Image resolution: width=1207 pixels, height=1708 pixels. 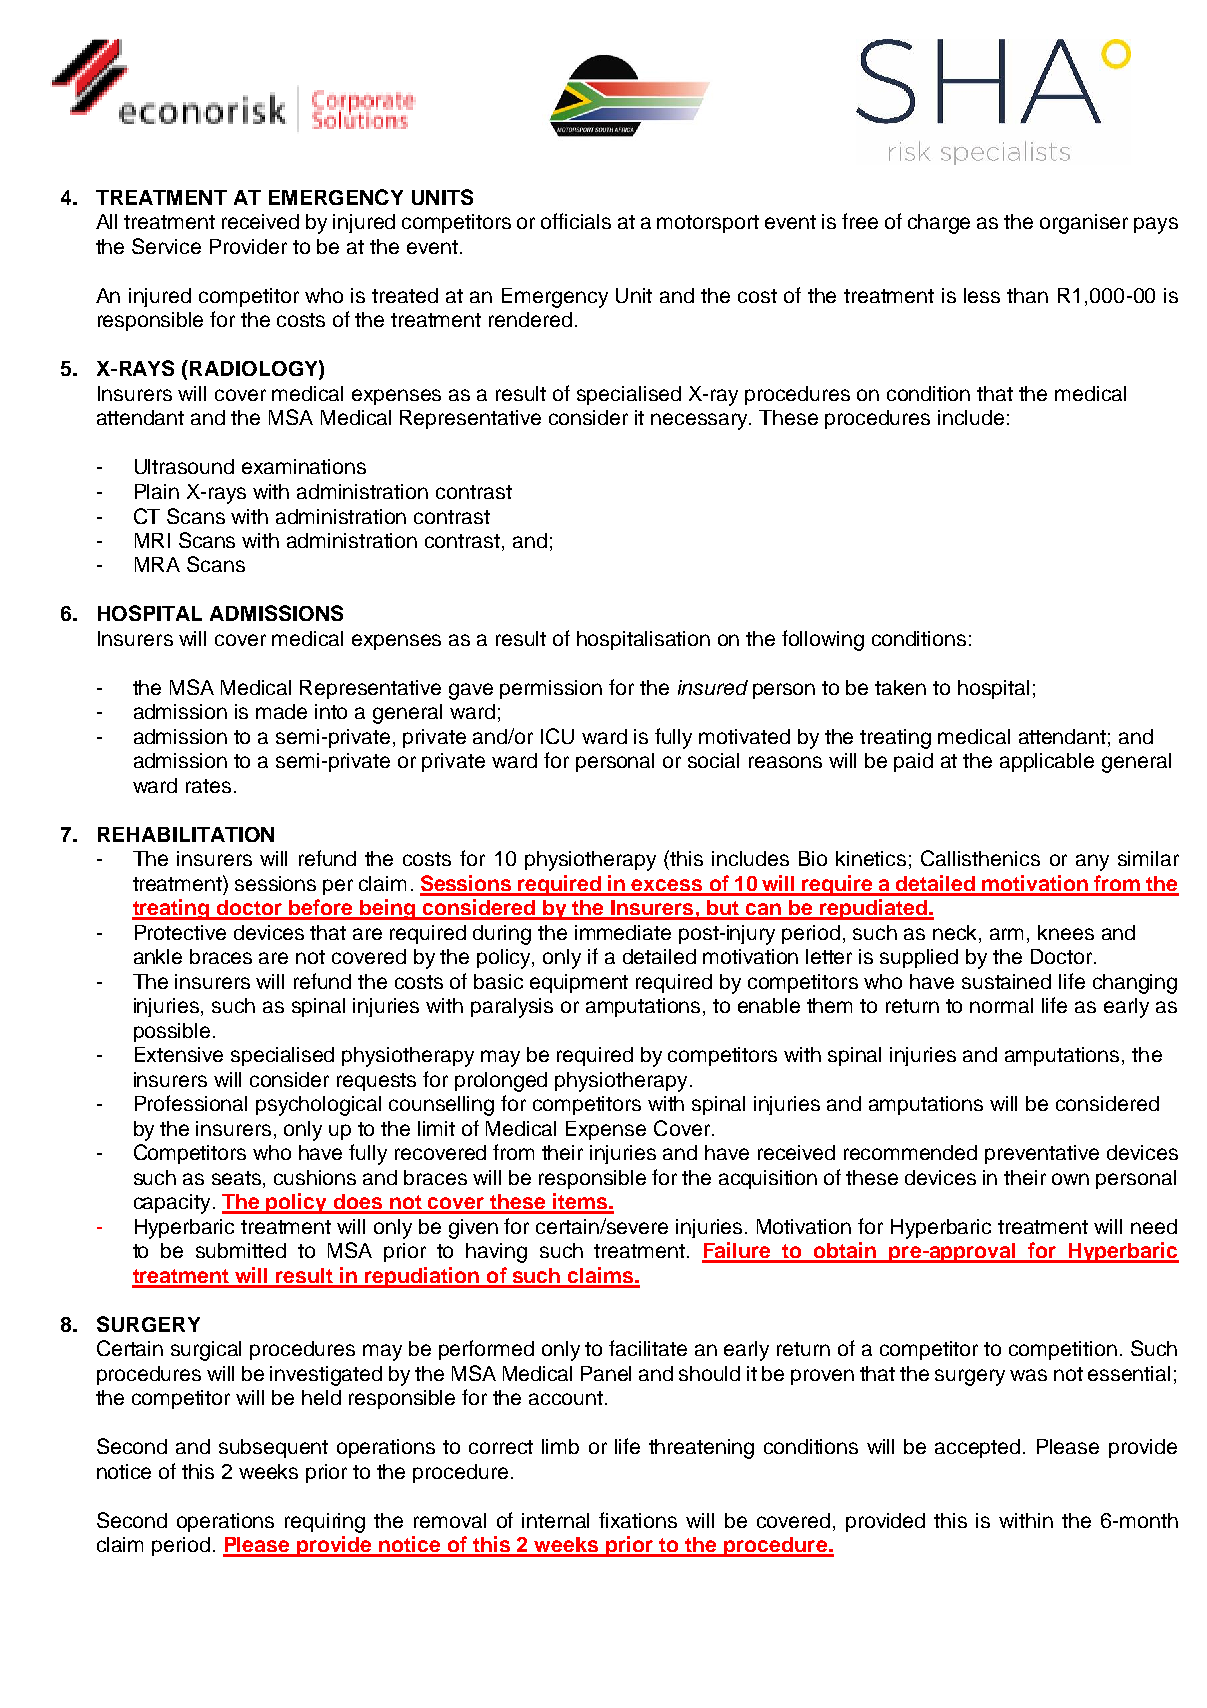 I want to click on taken, so click(x=900, y=687).
